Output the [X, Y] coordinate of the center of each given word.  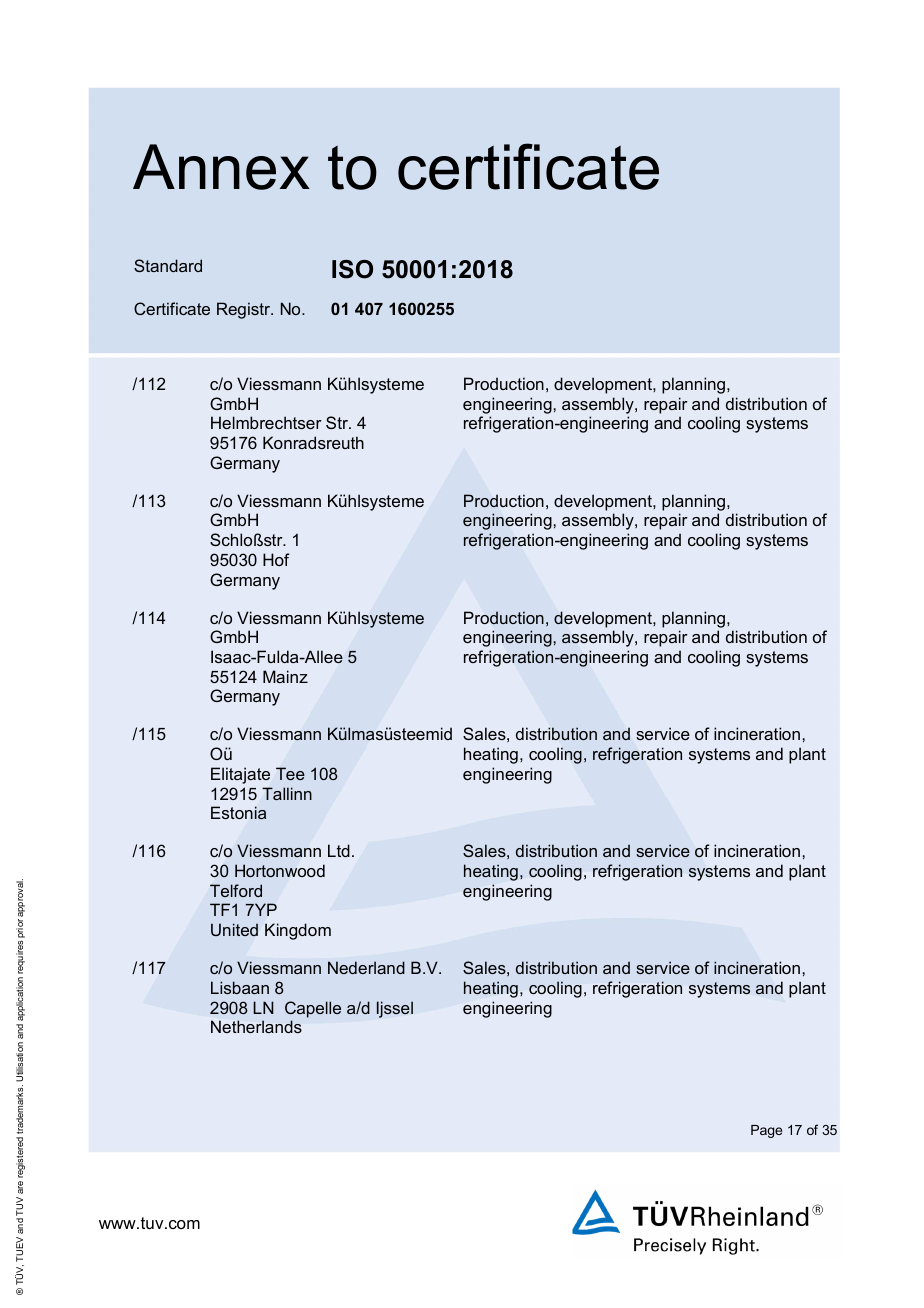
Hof [276, 559]
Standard [168, 265]
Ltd [339, 850]
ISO [352, 269]
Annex [221, 167]
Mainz [285, 676]
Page [766, 1131]
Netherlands [256, 1026]
